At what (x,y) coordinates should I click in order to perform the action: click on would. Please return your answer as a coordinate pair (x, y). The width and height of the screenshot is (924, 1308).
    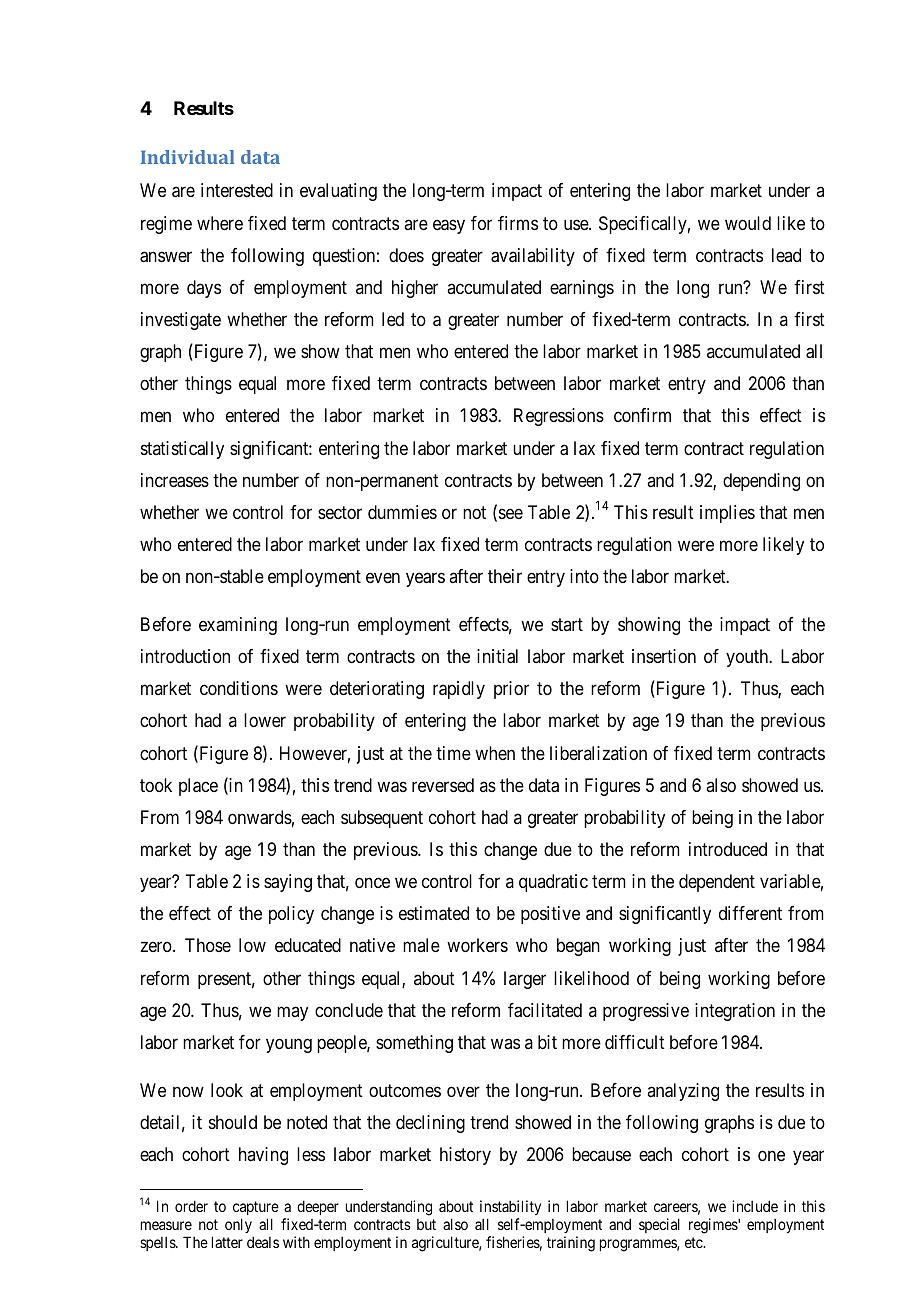
    Looking at the image, I should click on (748, 223).
